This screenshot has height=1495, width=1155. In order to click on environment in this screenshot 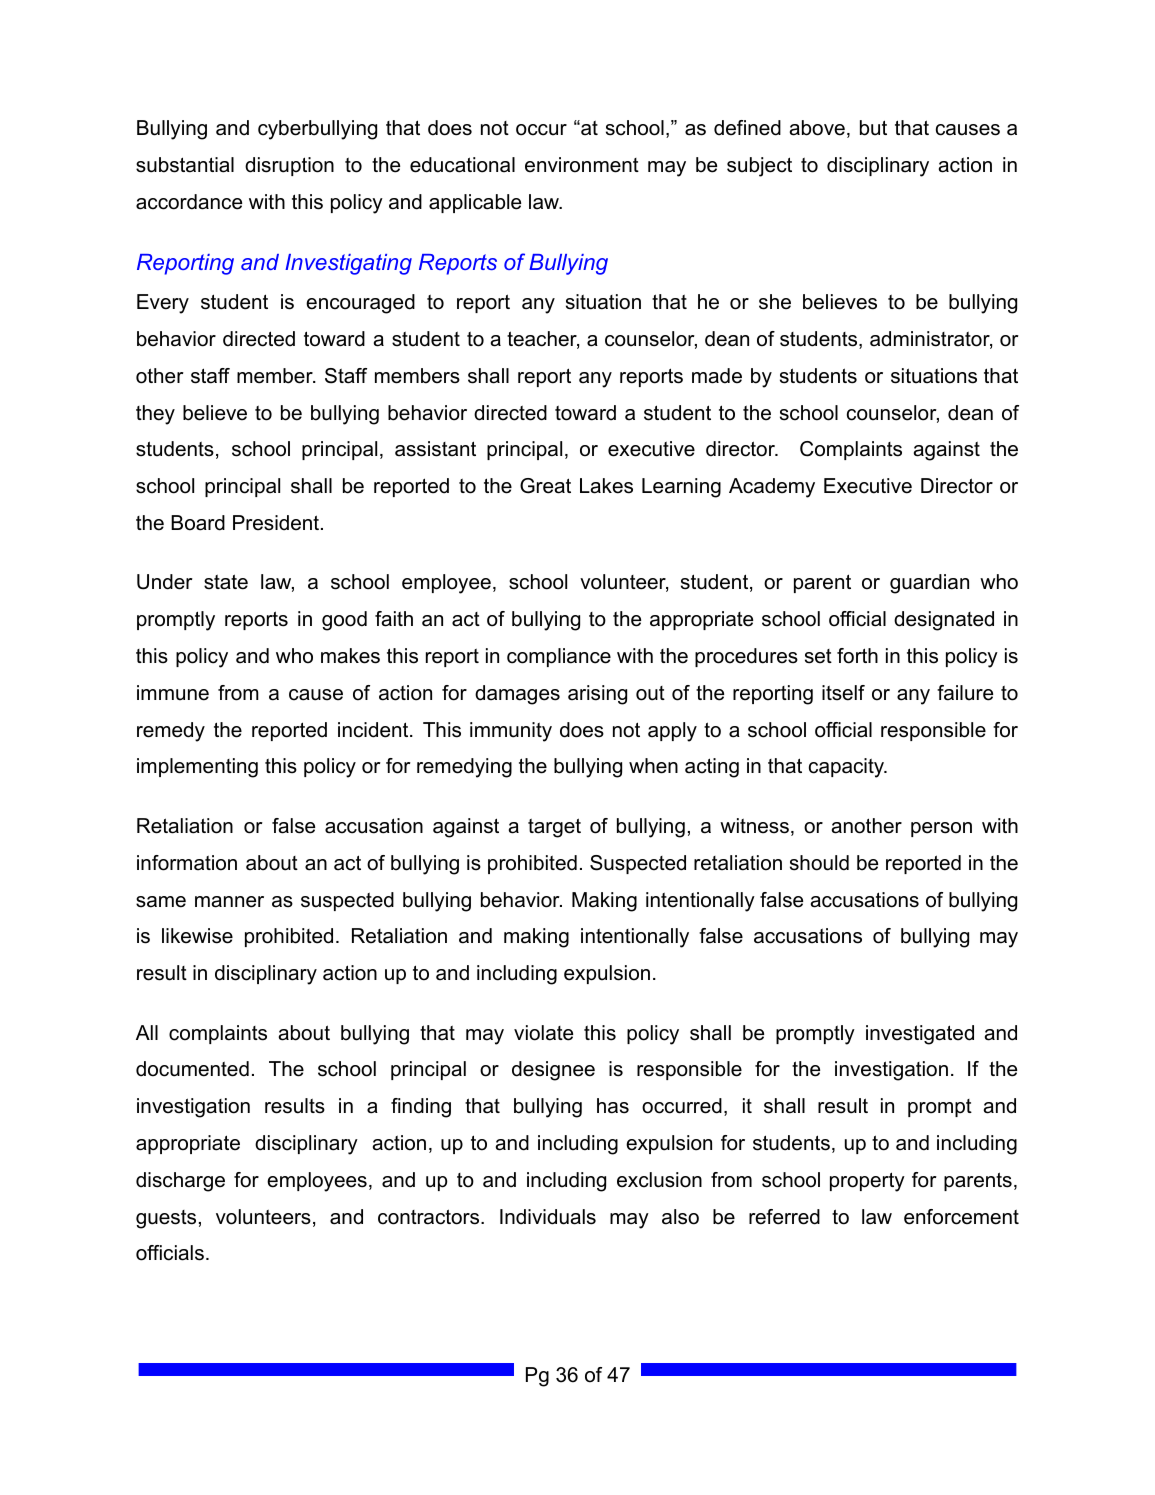, I will do `click(582, 165)`.
